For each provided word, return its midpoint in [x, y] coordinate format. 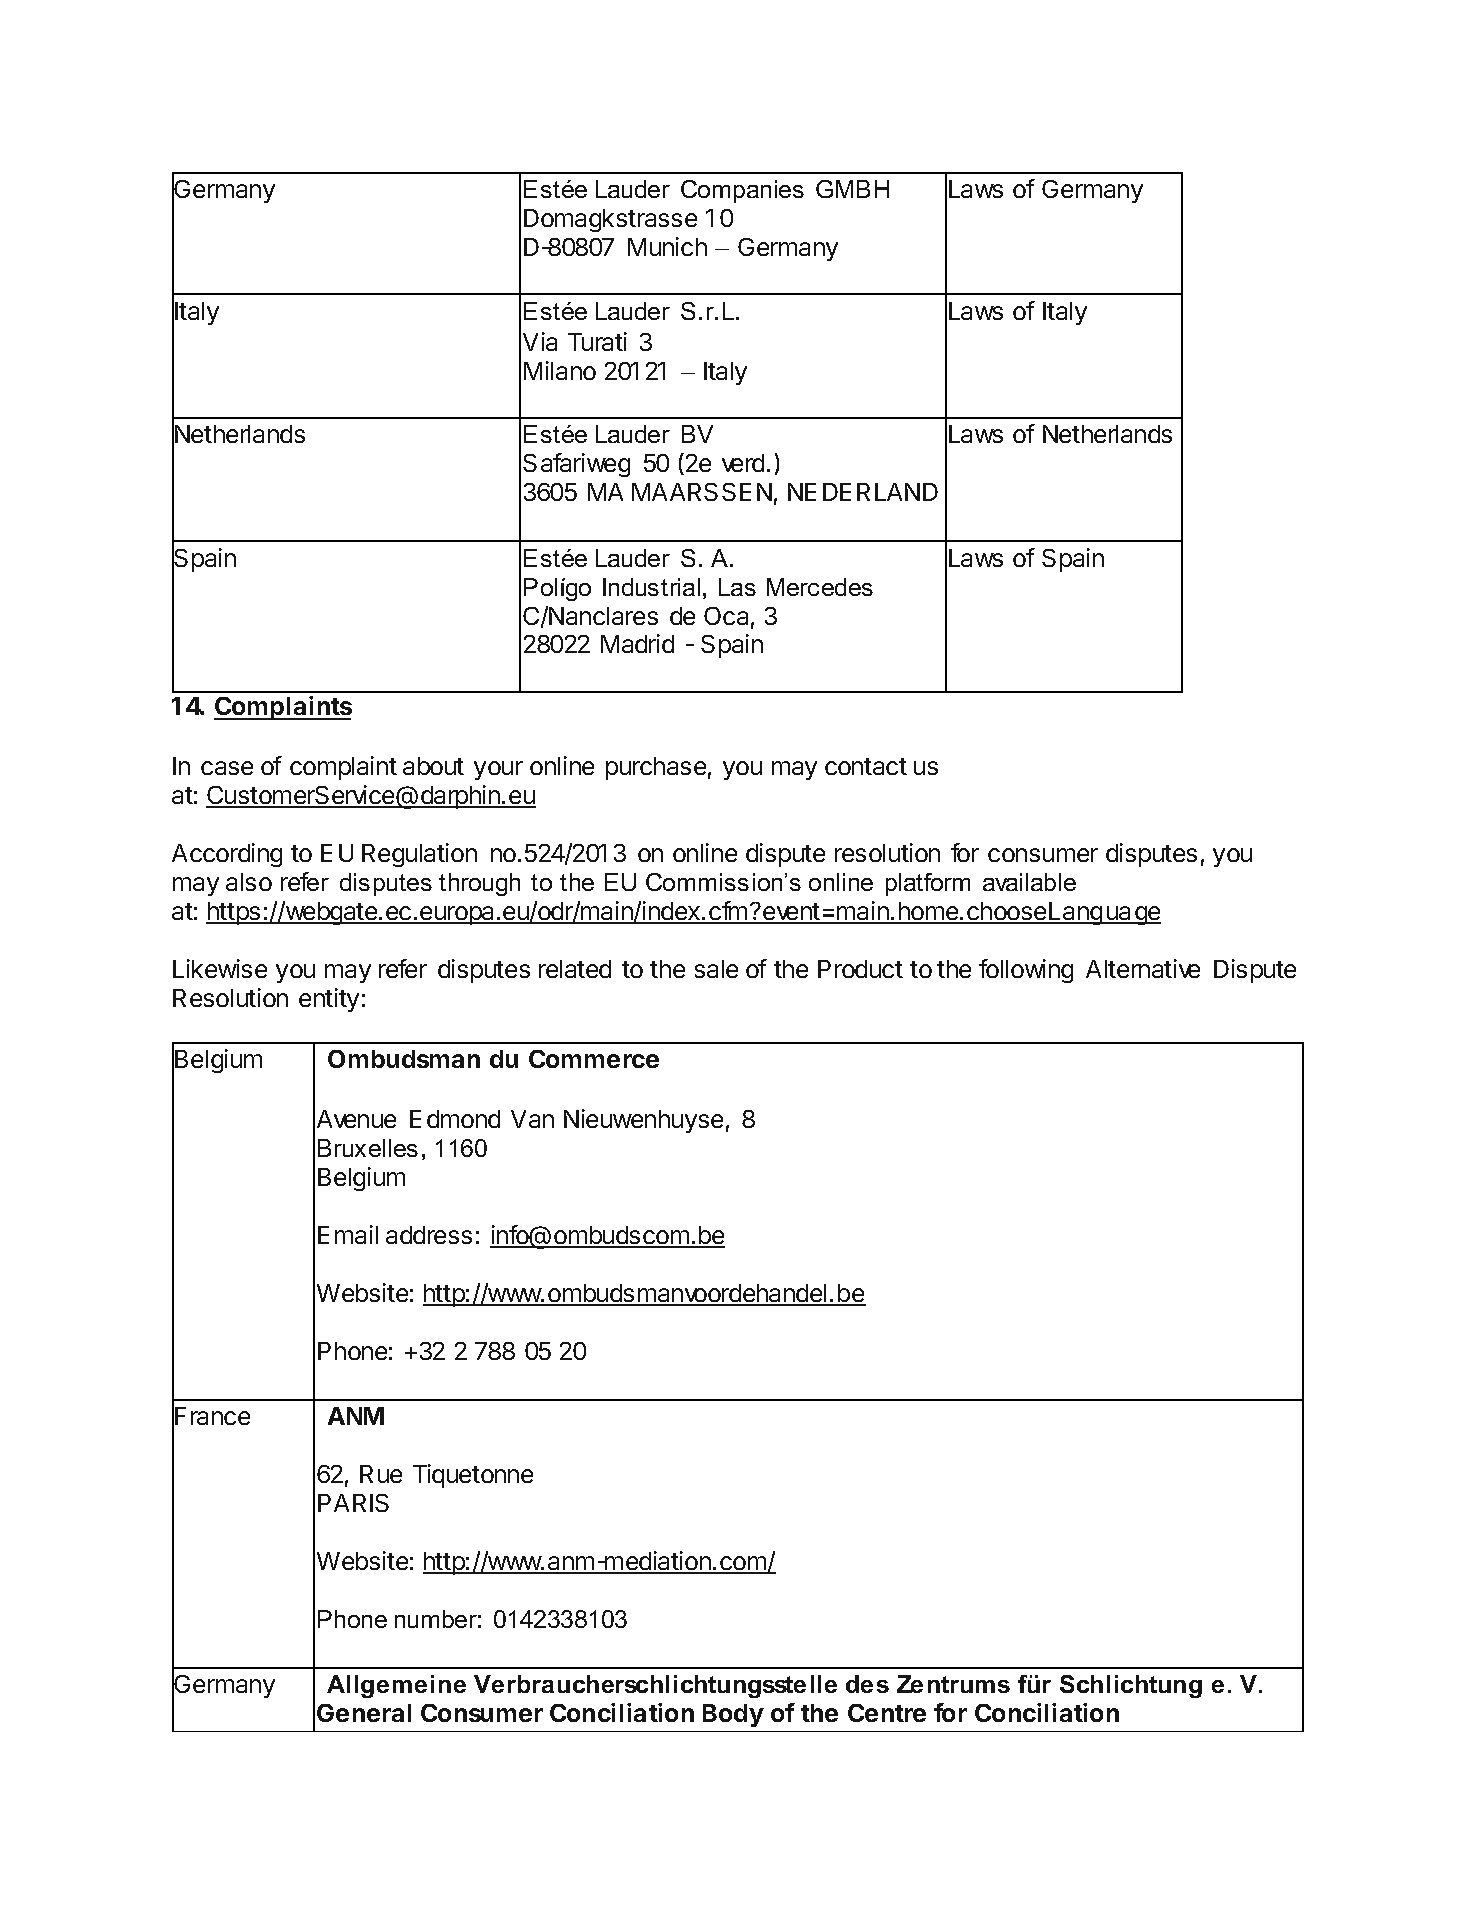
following [1026, 971]
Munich [667, 246]
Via [540, 341]
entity [329, 1000]
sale [716, 969]
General [364, 1713]
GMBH [852, 189]
